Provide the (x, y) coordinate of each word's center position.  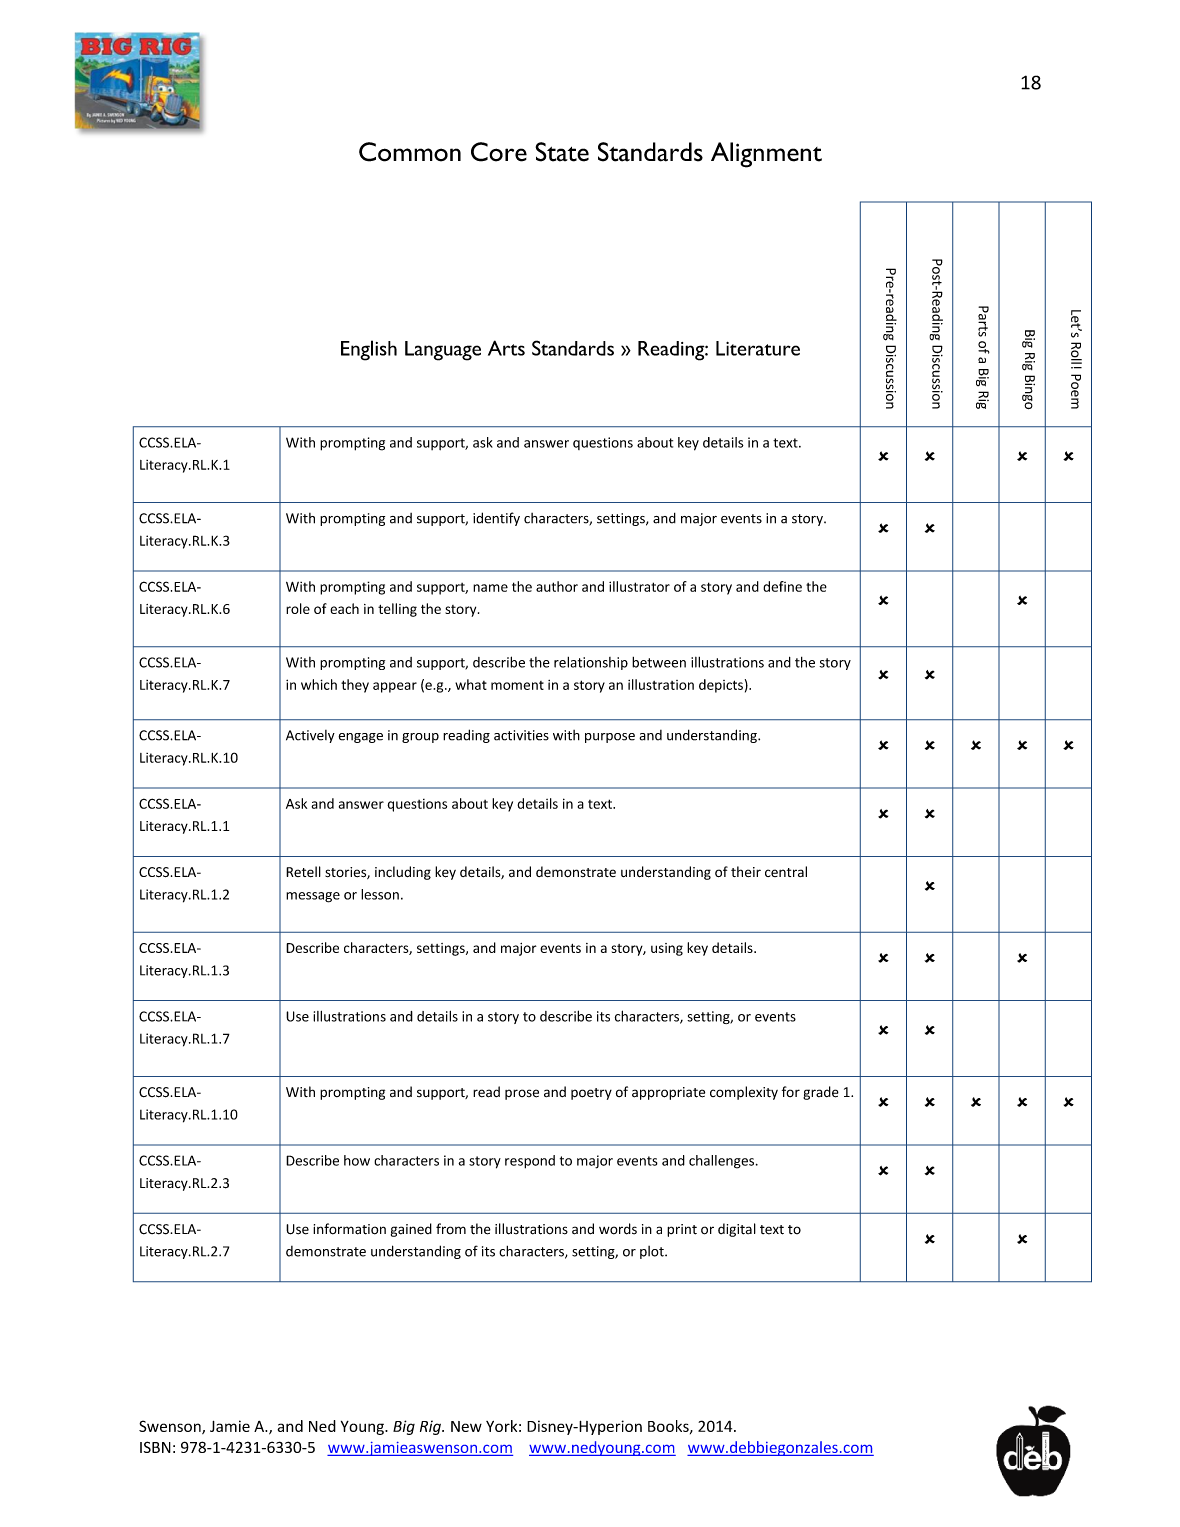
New (466, 1426)
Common (410, 152)
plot (653, 1252)
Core (499, 152)
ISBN (155, 1447)
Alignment (766, 155)
